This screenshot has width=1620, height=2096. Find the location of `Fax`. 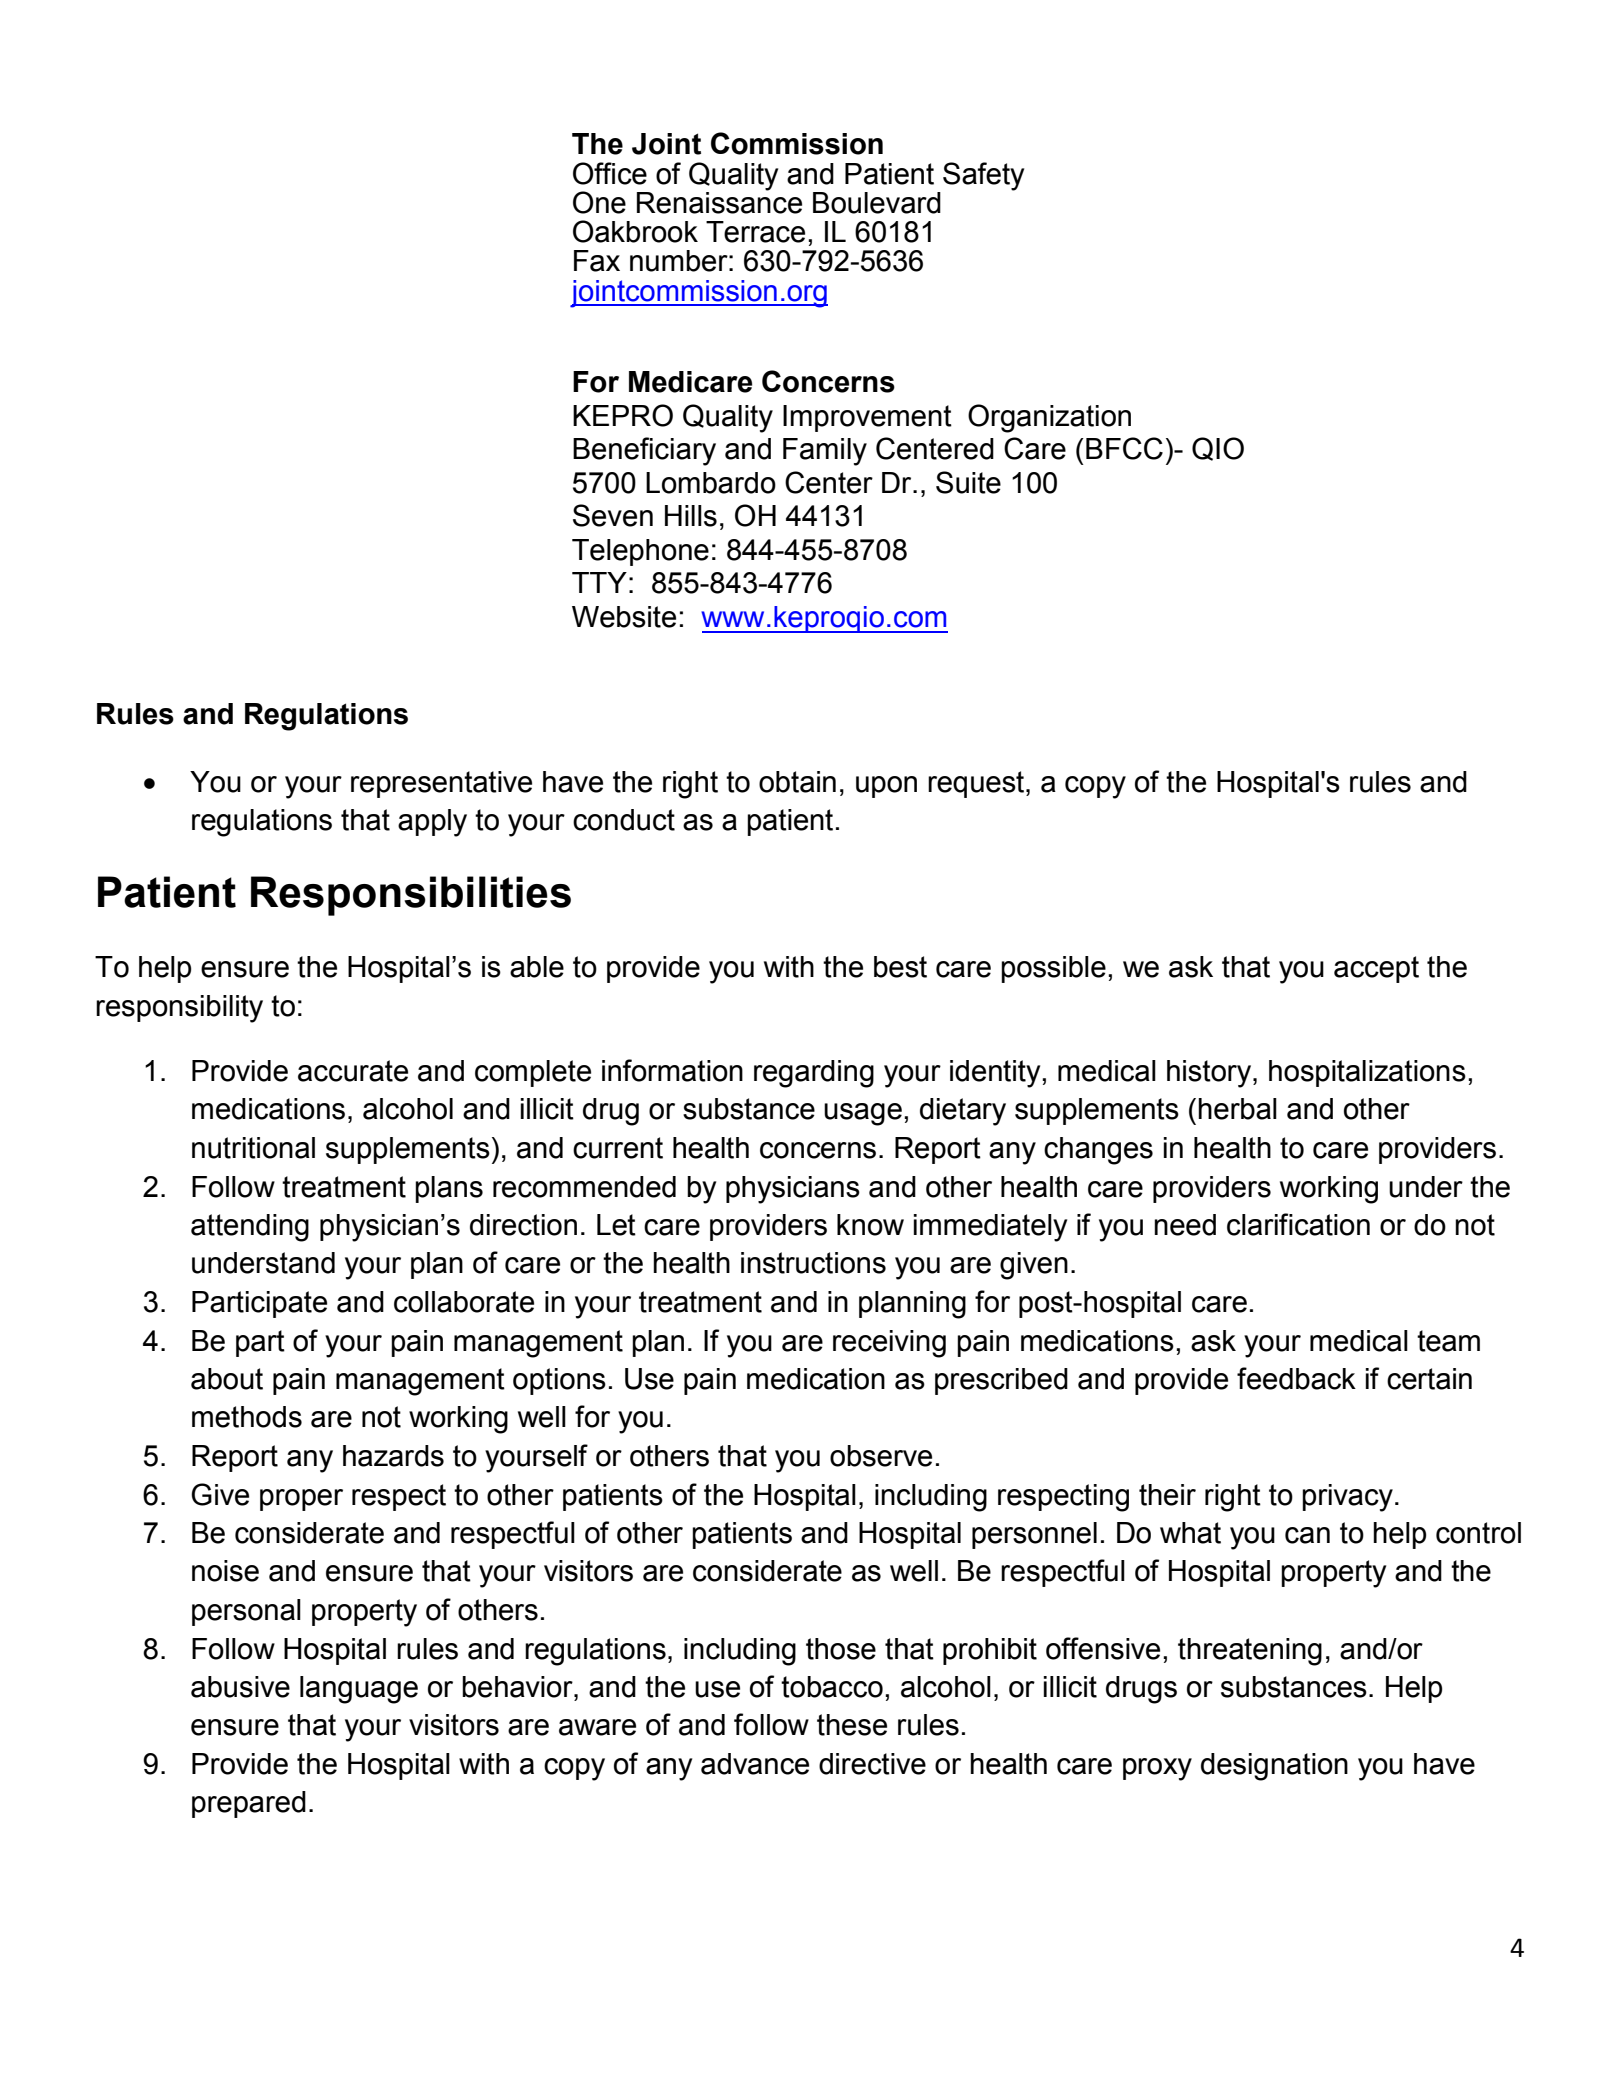

Fax is located at coordinates (597, 261).
